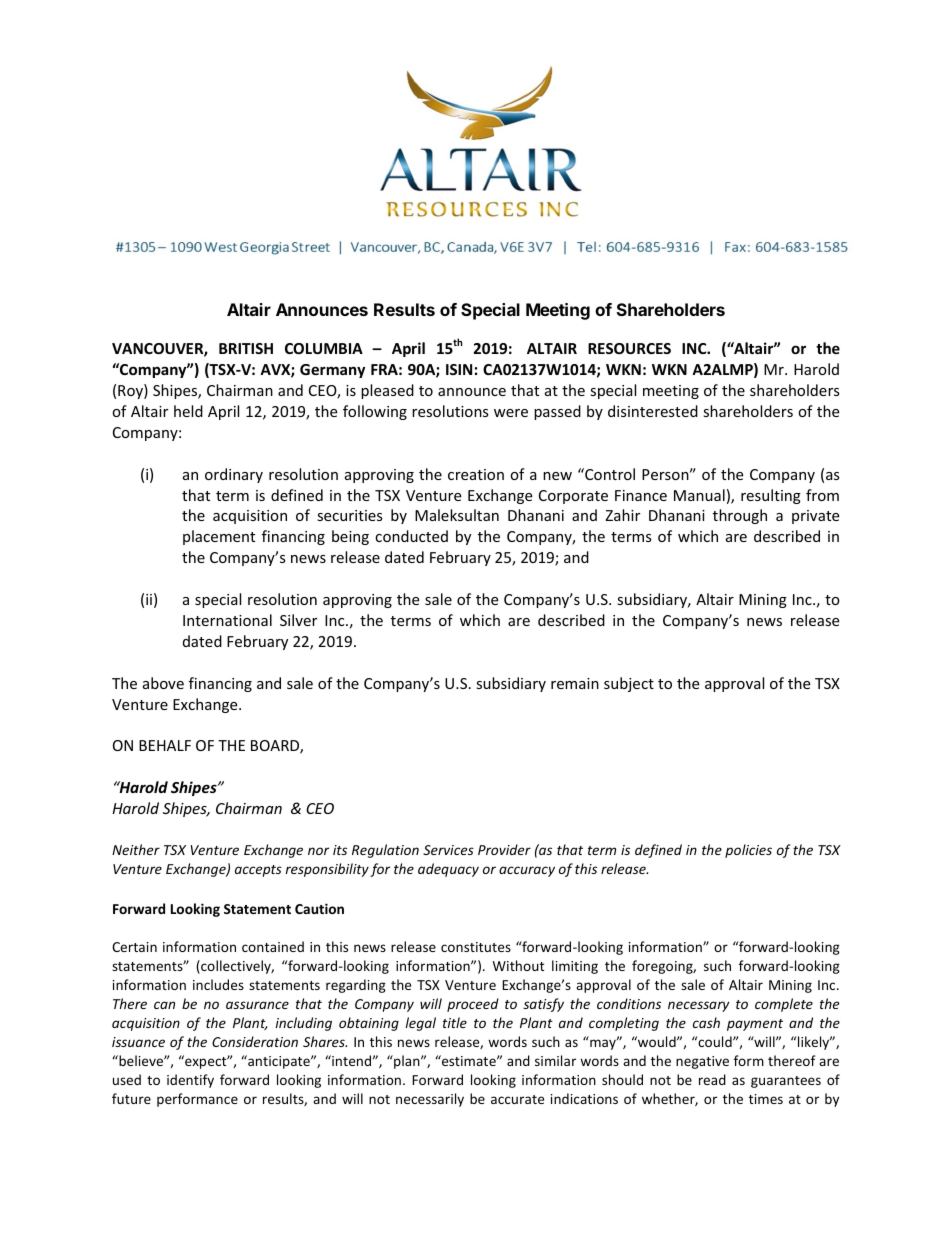 This screenshot has width=952, height=1233. I want to click on BEHALF, so click(165, 745).
